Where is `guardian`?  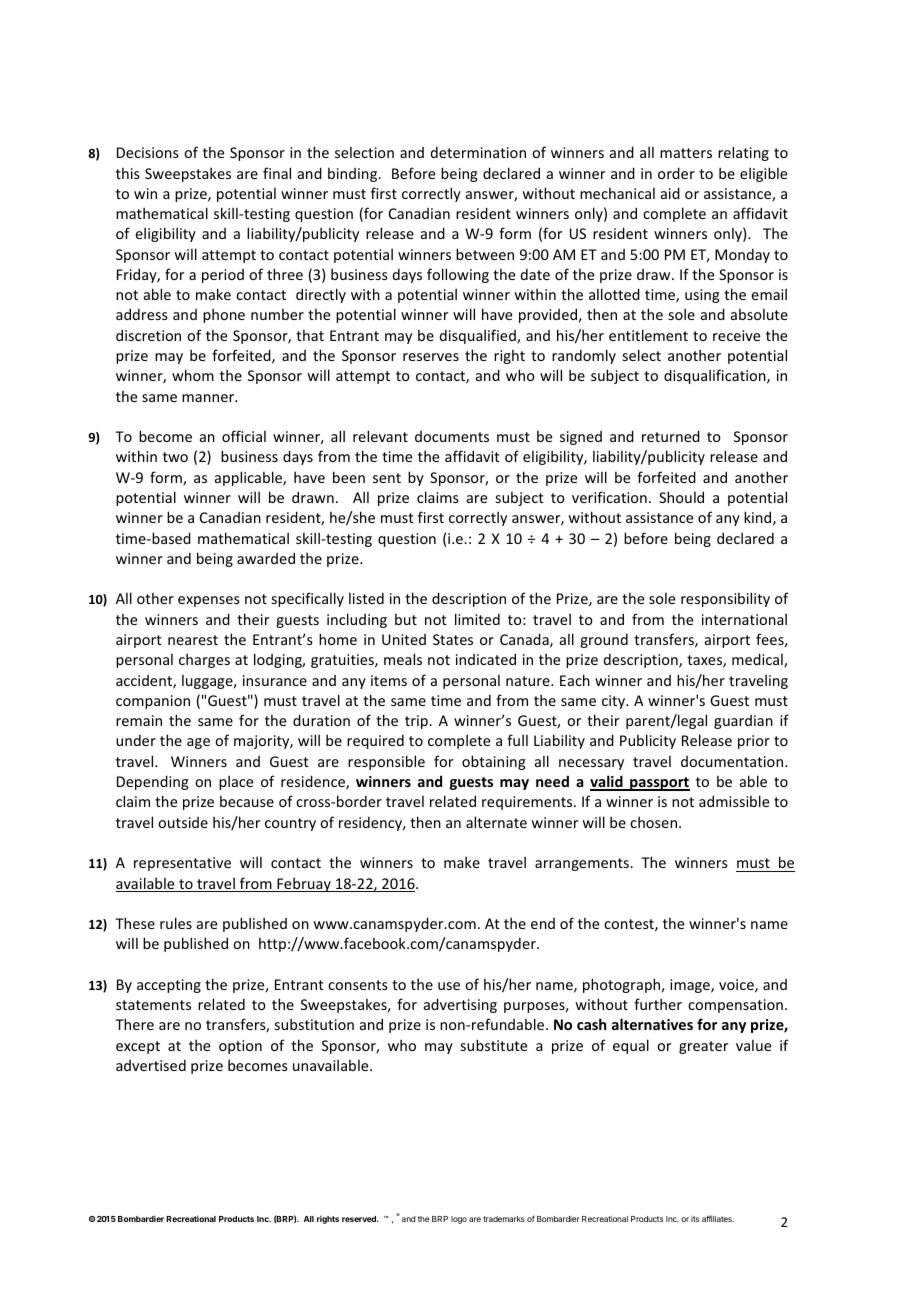 guardian is located at coordinates (743, 722).
